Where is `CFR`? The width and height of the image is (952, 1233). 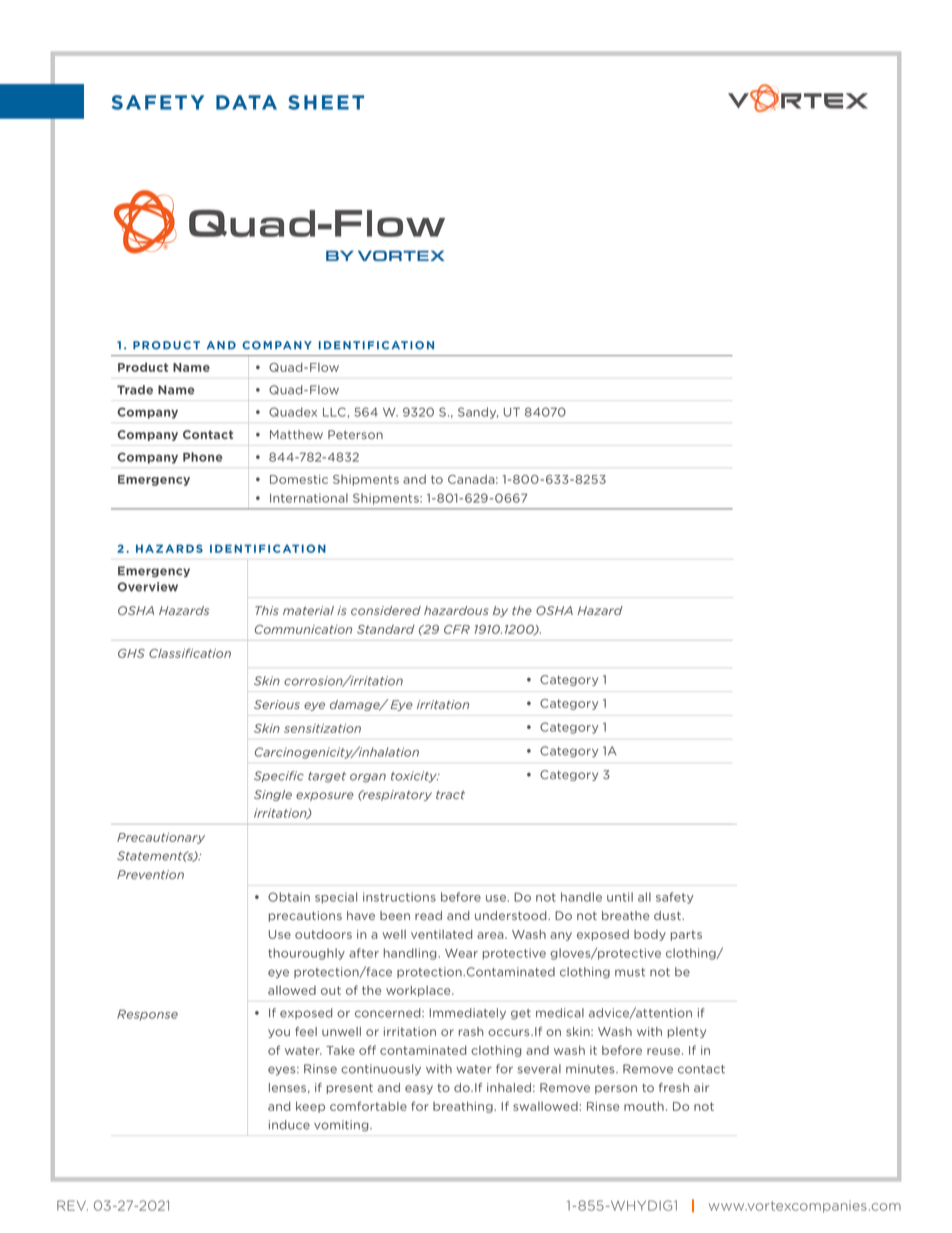 CFR is located at coordinates (457, 629).
